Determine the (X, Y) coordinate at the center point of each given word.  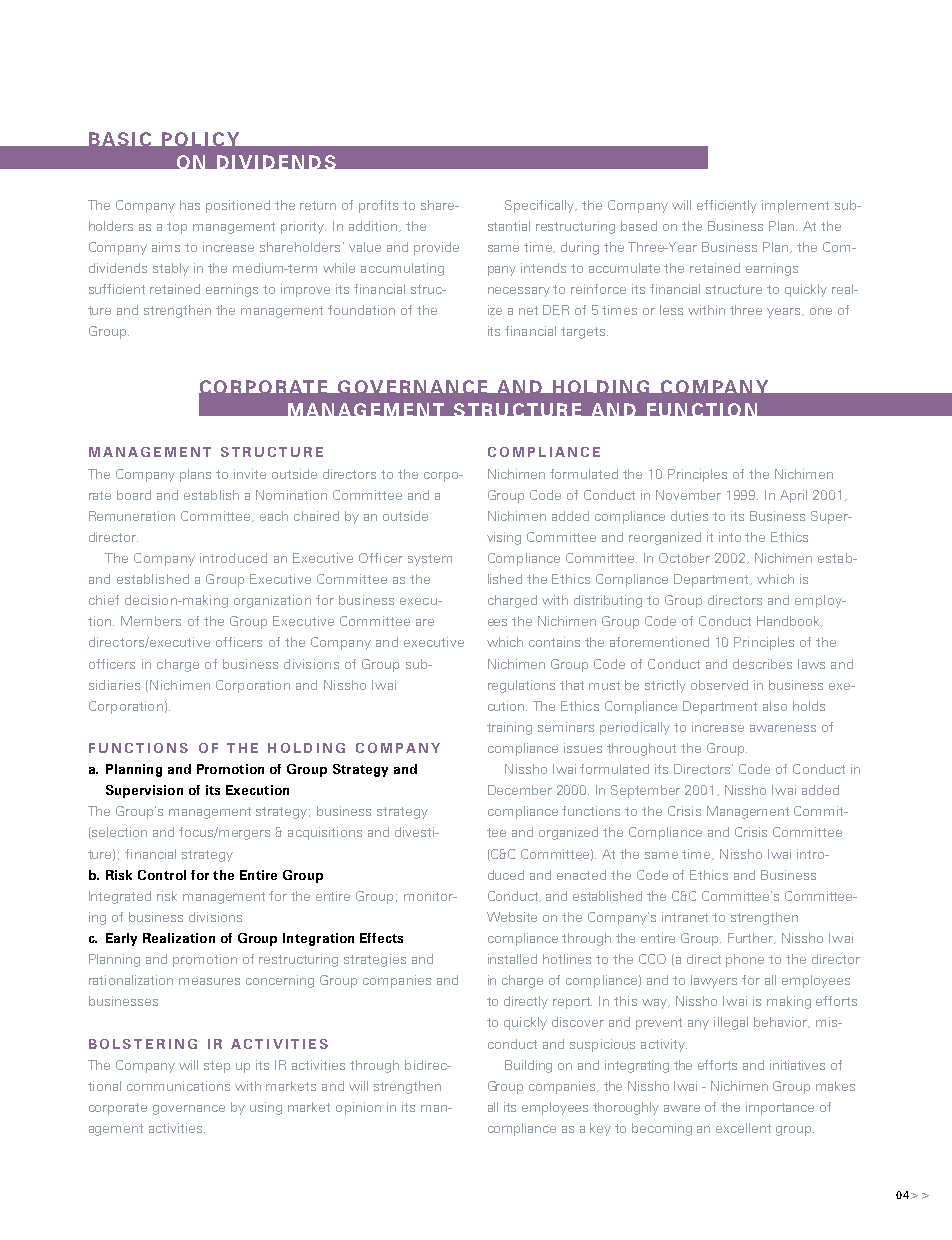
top (177, 228)
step (217, 1067)
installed (512, 959)
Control (162, 875)
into (730, 537)
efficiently (727, 206)
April (793, 496)
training (509, 728)
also (775, 706)
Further (752, 938)
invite (250, 474)
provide (436, 248)
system (430, 560)
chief (104, 600)
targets (584, 333)
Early (121, 939)
